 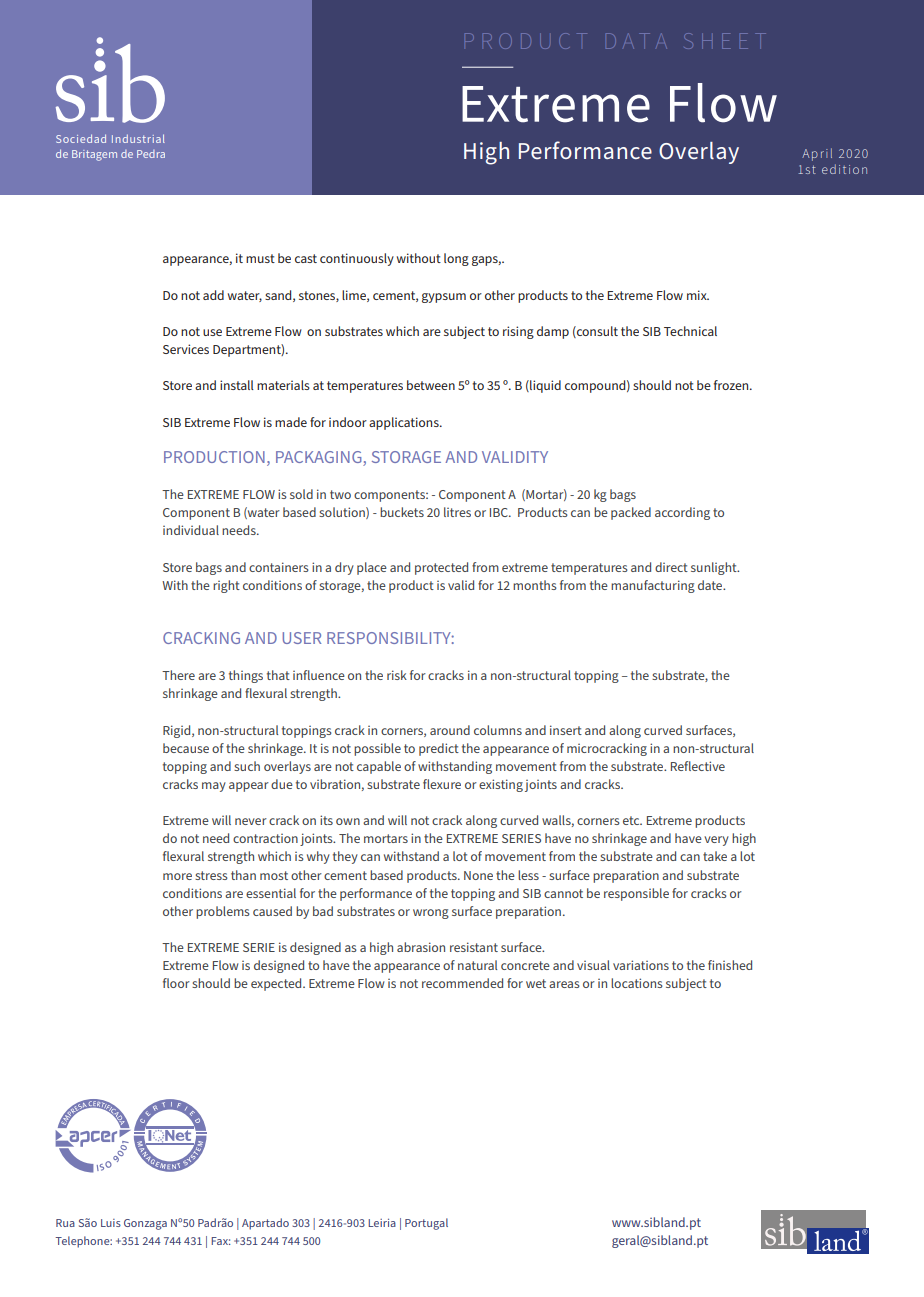 What do you see at coordinates (426, 1224) in the screenshot?
I see `Portugal` at bounding box center [426, 1224].
